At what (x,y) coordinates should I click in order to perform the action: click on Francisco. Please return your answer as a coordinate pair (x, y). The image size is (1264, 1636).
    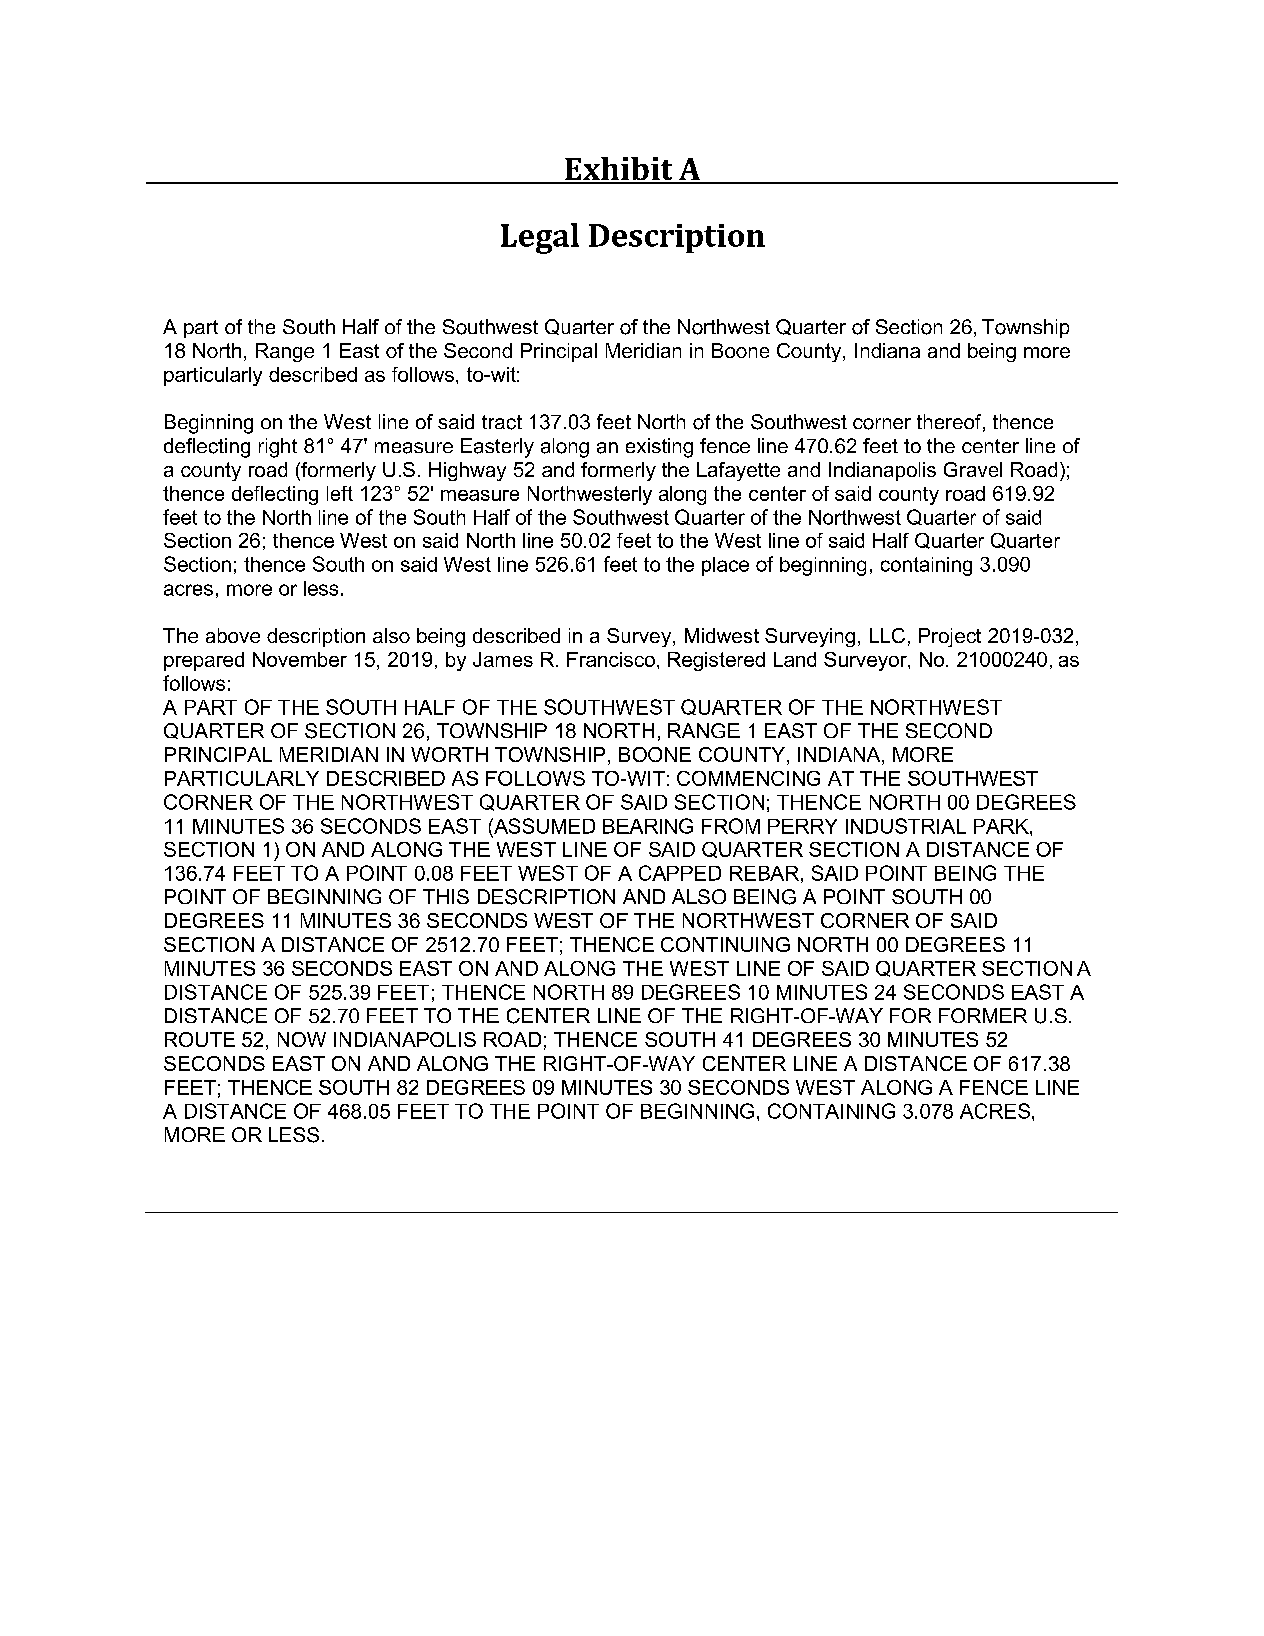
    Looking at the image, I should click on (611, 659).
